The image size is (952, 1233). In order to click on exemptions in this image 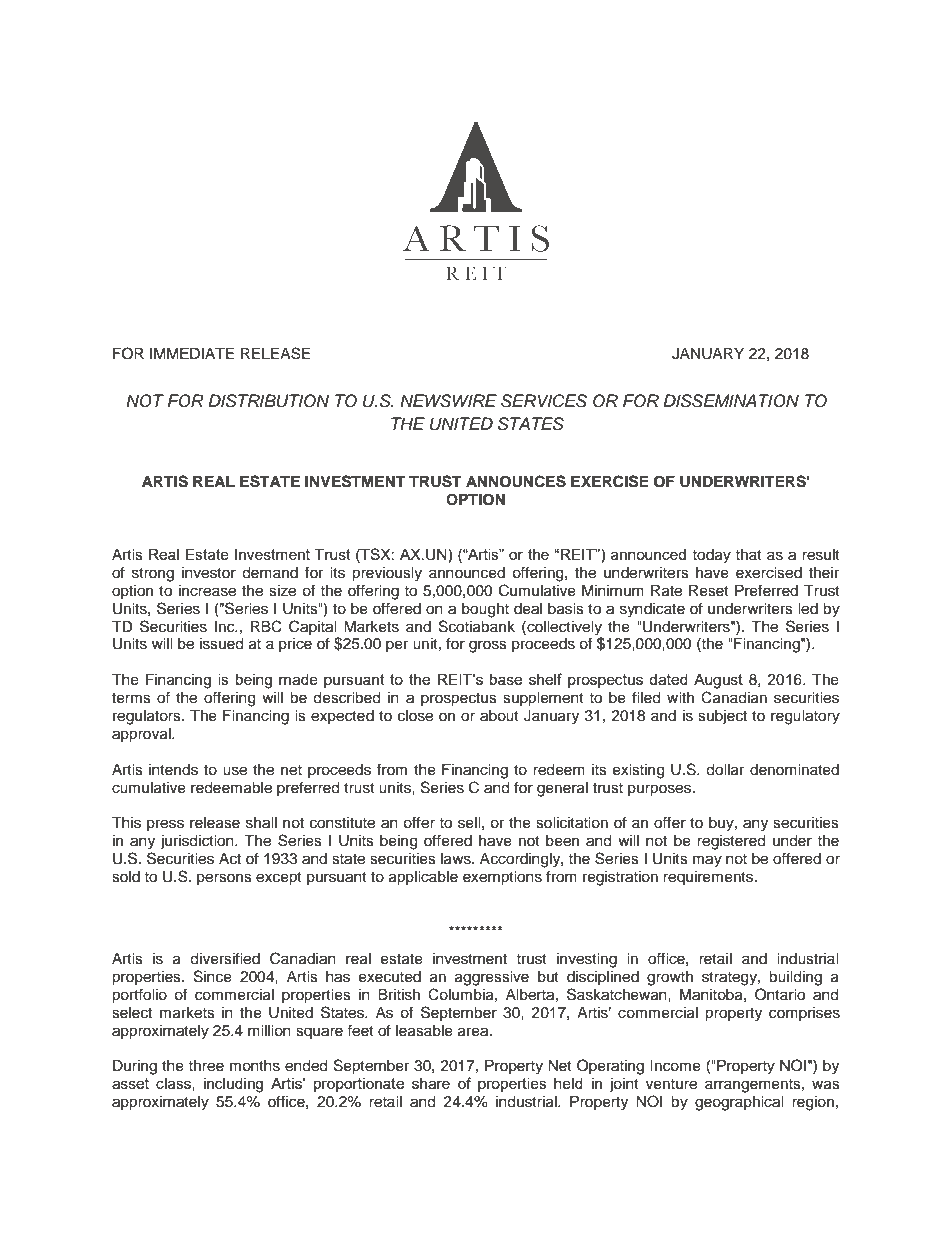, I will do `click(502, 878)`.
